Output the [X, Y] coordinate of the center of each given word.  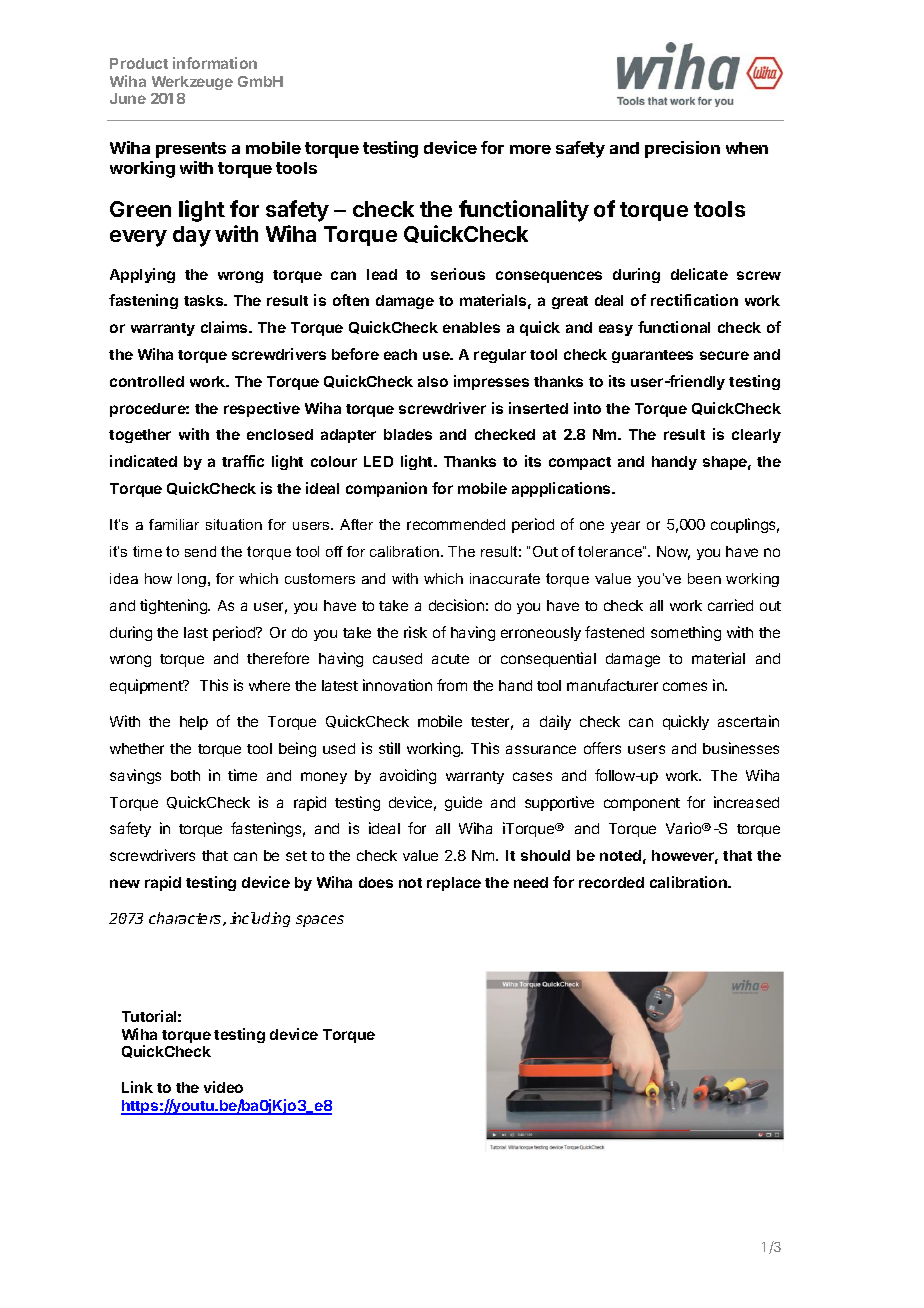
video [223, 1087]
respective [262, 409]
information [215, 63]
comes [685, 686]
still [389, 748]
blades [408, 434]
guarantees [652, 356]
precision [682, 149]
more [530, 149]
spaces [320, 921]
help [194, 723]
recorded [611, 882]
